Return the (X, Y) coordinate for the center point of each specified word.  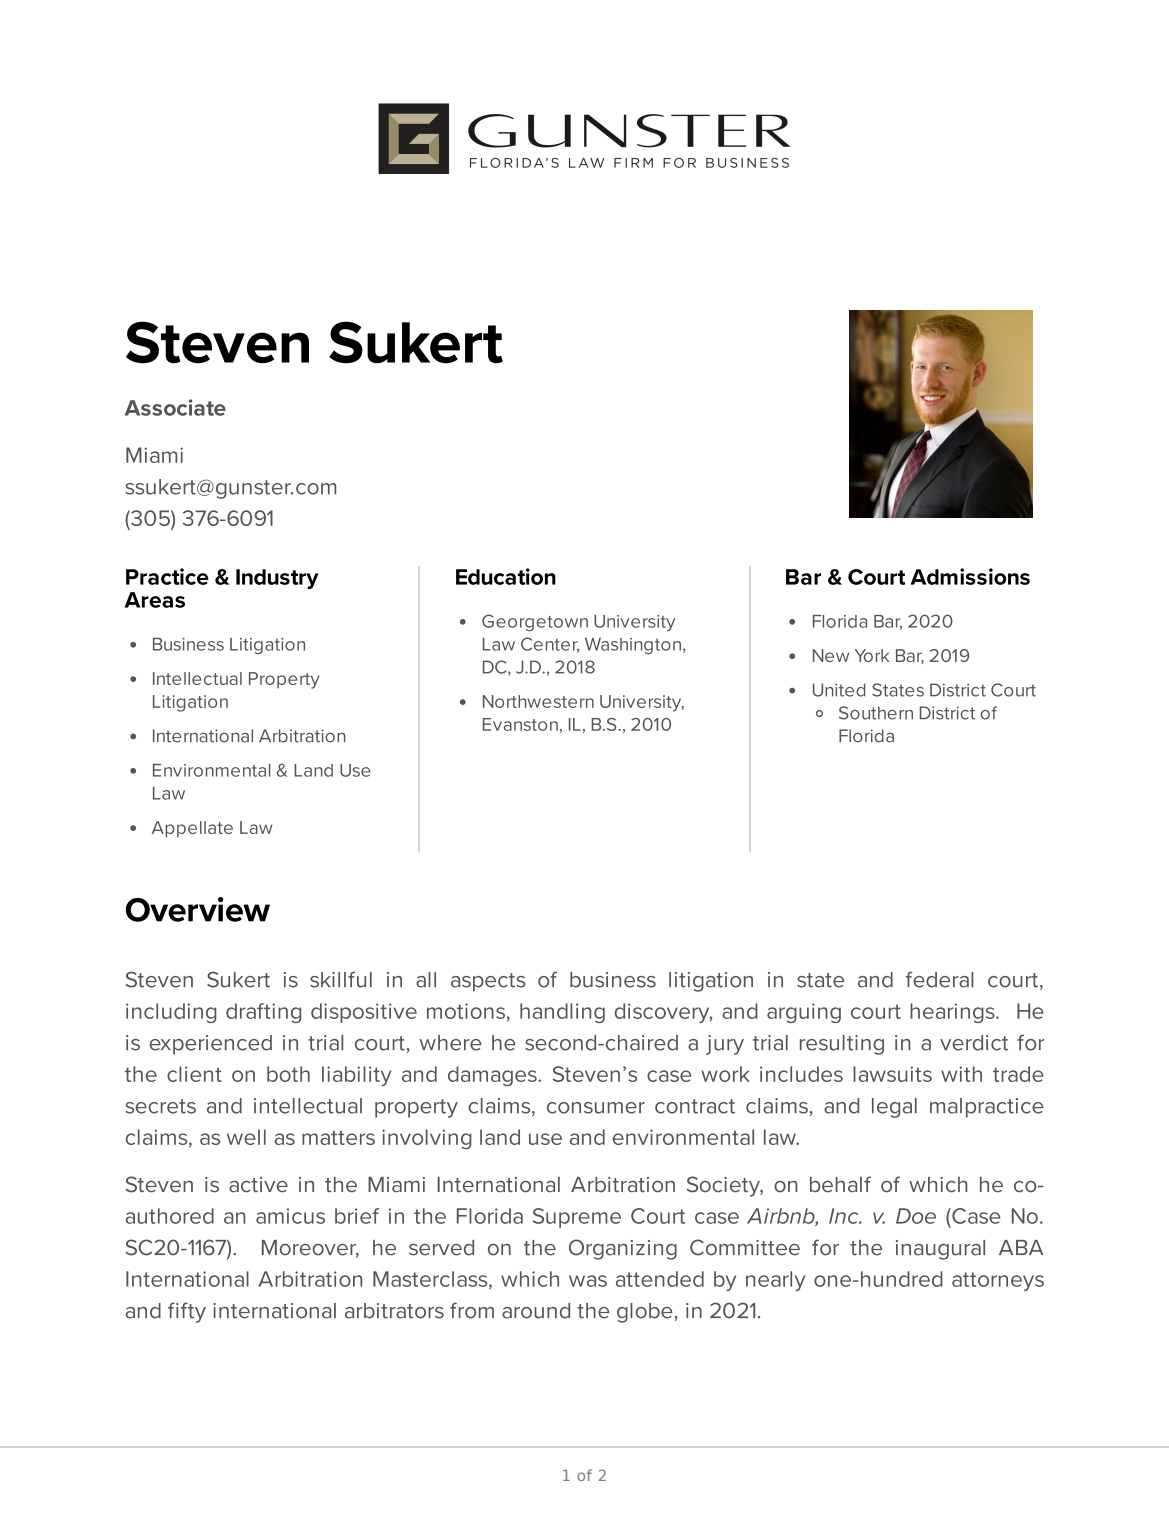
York (872, 655)
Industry (277, 579)
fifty (187, 1312)
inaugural (940, 1250)
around (536, 1311)
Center (550, 645)
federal (940, 979)
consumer (596, 1108)
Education (506, 576)
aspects (488, 982)
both (288, 1074)
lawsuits (892, 1074)
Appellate (192, 829)
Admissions (970, 576)
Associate (175, 407)
